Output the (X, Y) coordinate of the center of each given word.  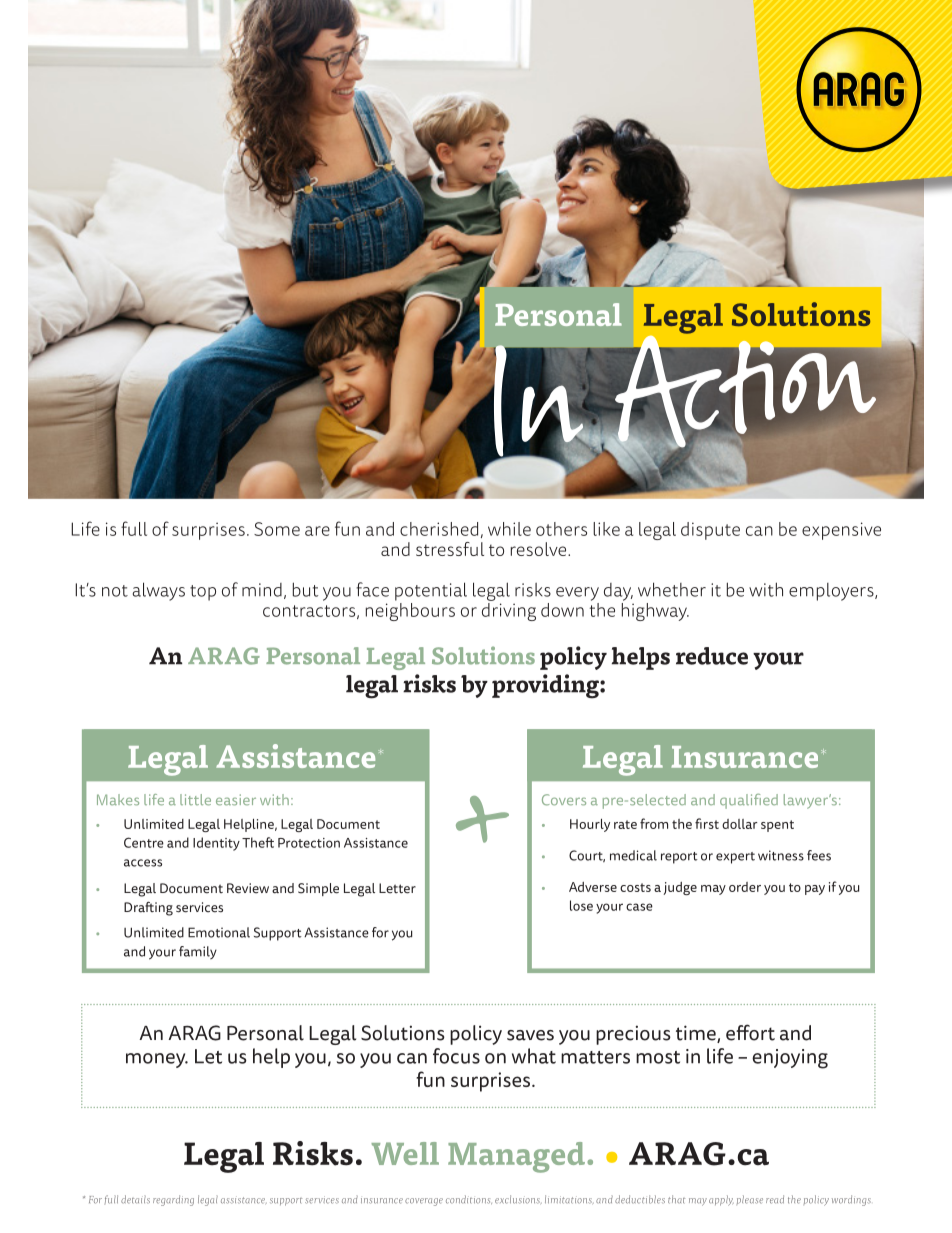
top (203, 593)
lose (581, 905)
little (195, 800)
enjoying (790, 1059)
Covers (564, 800)
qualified (749, 801)
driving (509, 610)
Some (277, 529)
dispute (710, 531)
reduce (712, 656)
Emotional (219, 932)
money (157, 1060)
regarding (173, 1200)
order (745, 887)
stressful (450, 549)
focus (456, 1056)
